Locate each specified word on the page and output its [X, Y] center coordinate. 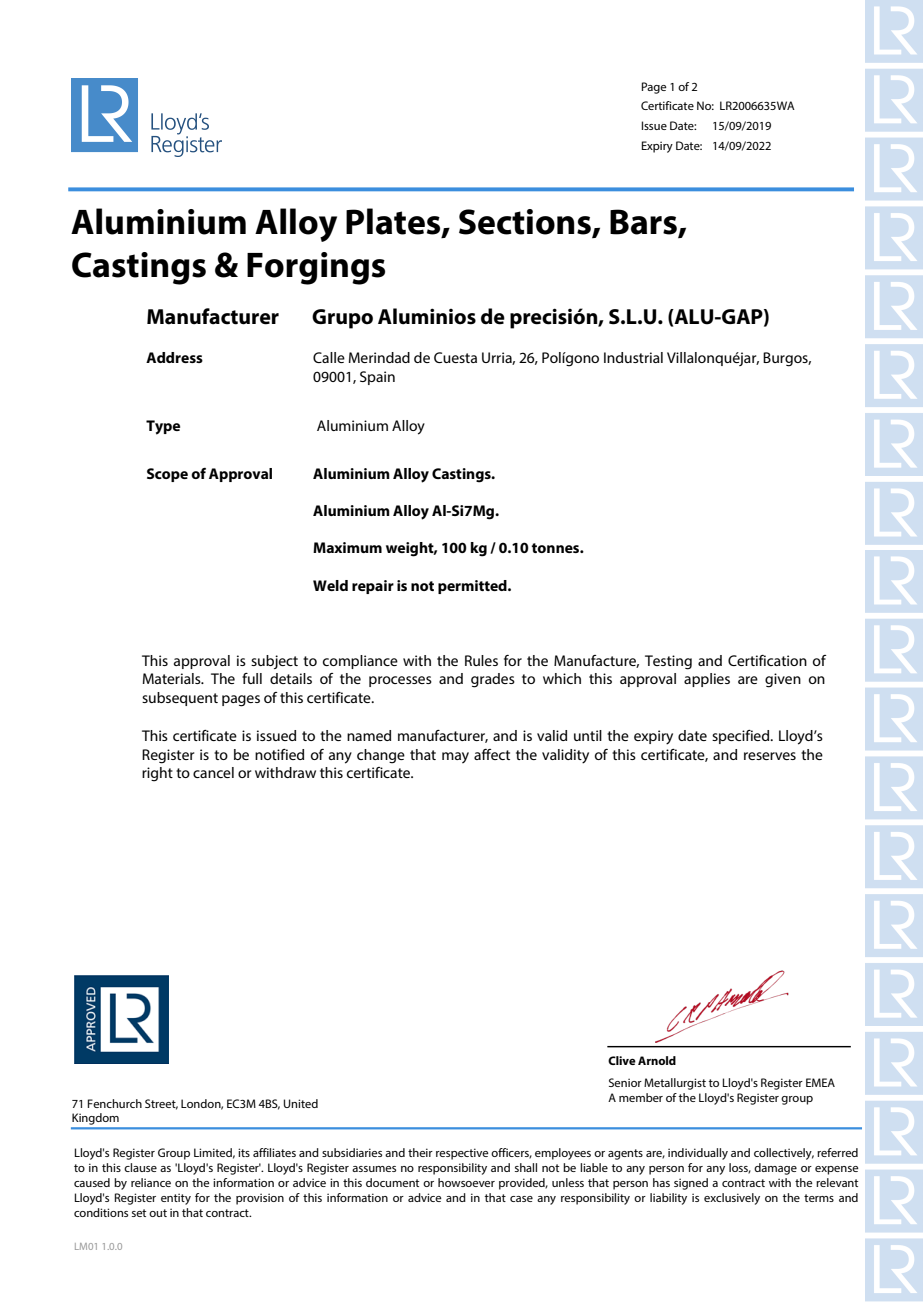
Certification [767, 660]
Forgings [316, 268]
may [455, 758]
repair [373, 587]
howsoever [466, 1182]
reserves [770, 756]
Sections [526, 223]
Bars [644, 223]
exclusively [732, 1199]
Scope [167, 475]
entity [176, 1199]
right [157, 774]
